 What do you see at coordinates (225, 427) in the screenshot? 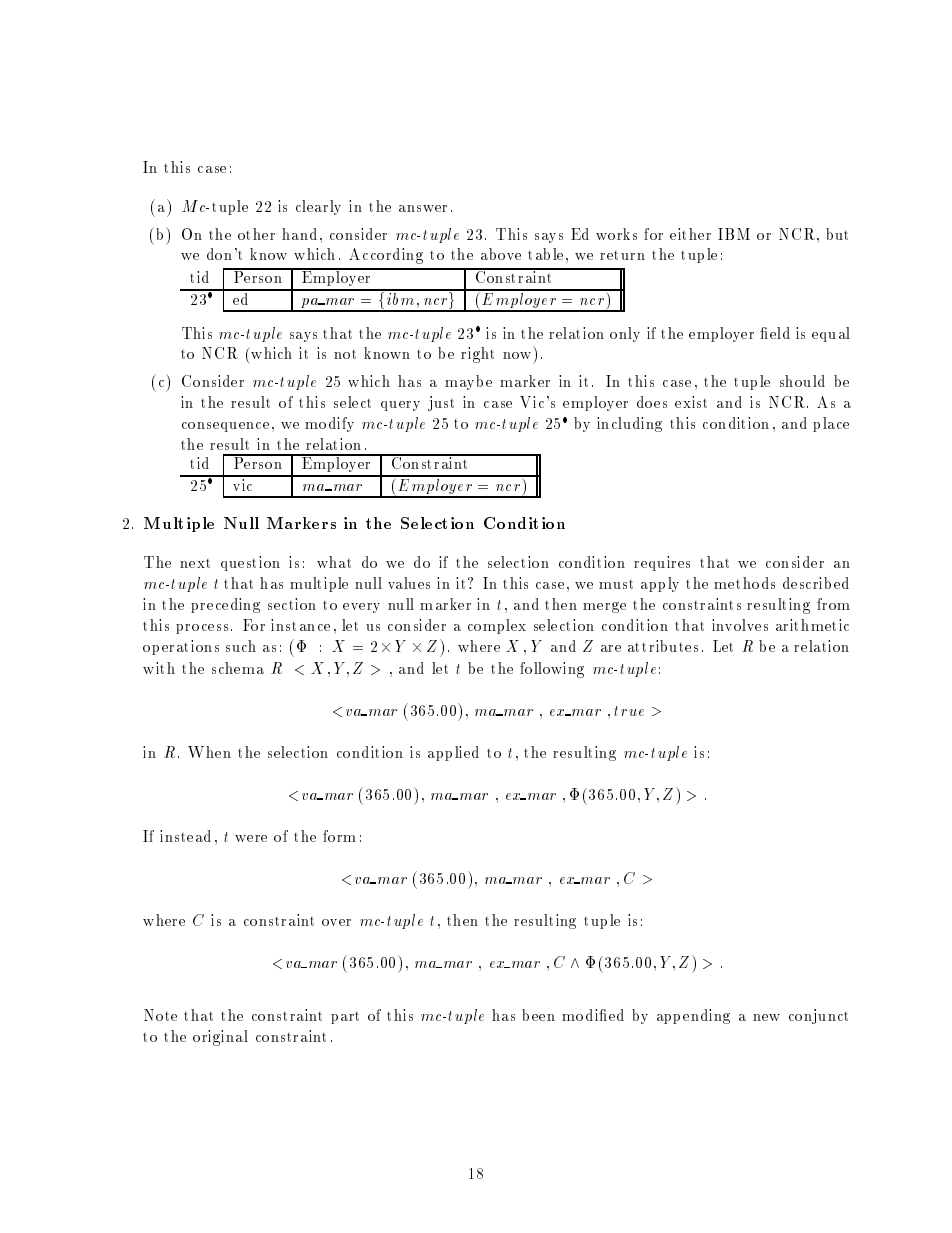
I see `consequence` at bounding box center [225, 427].
